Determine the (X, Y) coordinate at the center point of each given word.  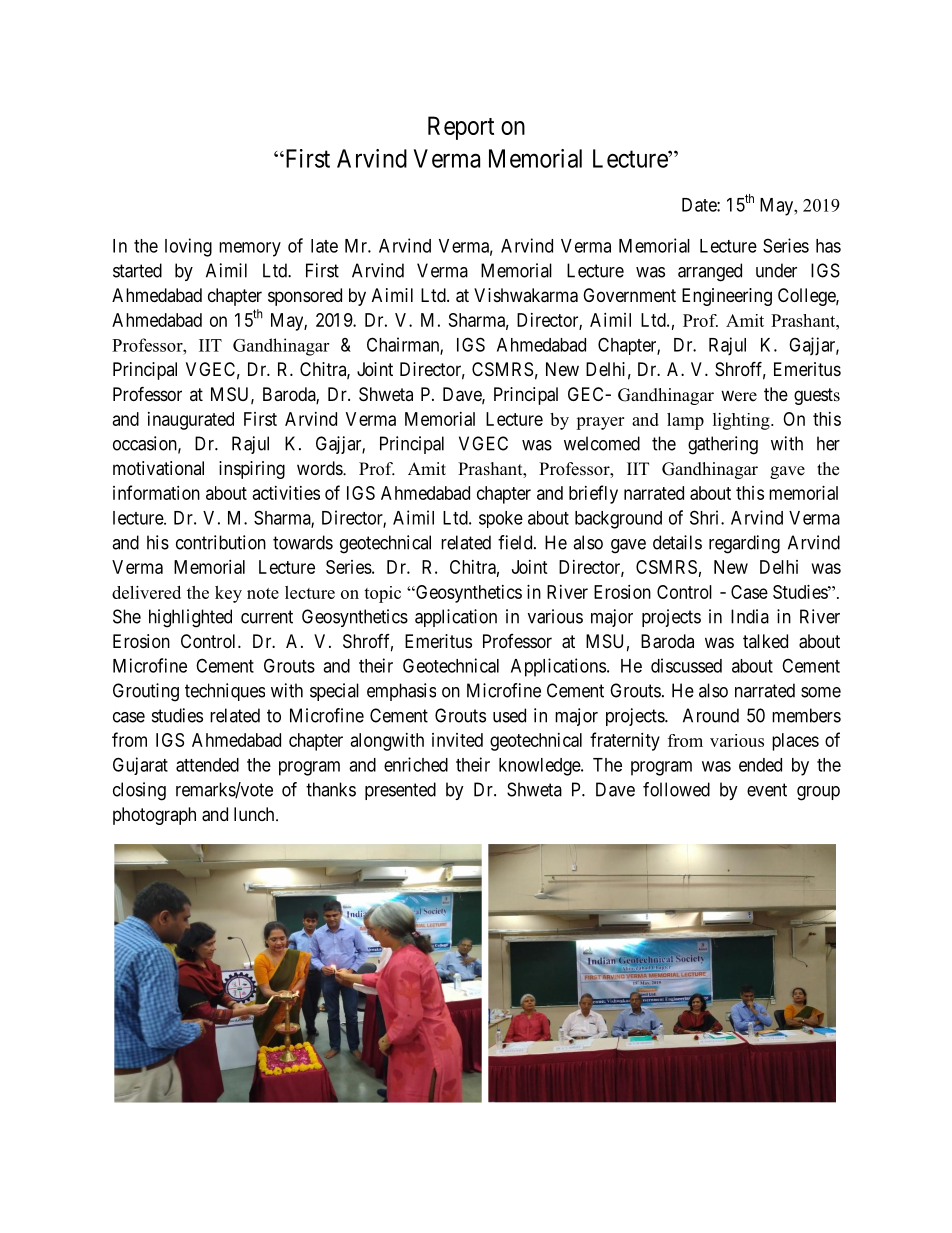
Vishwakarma (526, 295)
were (739, 396)
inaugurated (191, 421)
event (767, 790)
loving (188, 247)
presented (400, 791)
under (776, 270)
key (228, 594)
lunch (255, 814)
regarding (744, 544)
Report (461, 128)
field (516, 542)
